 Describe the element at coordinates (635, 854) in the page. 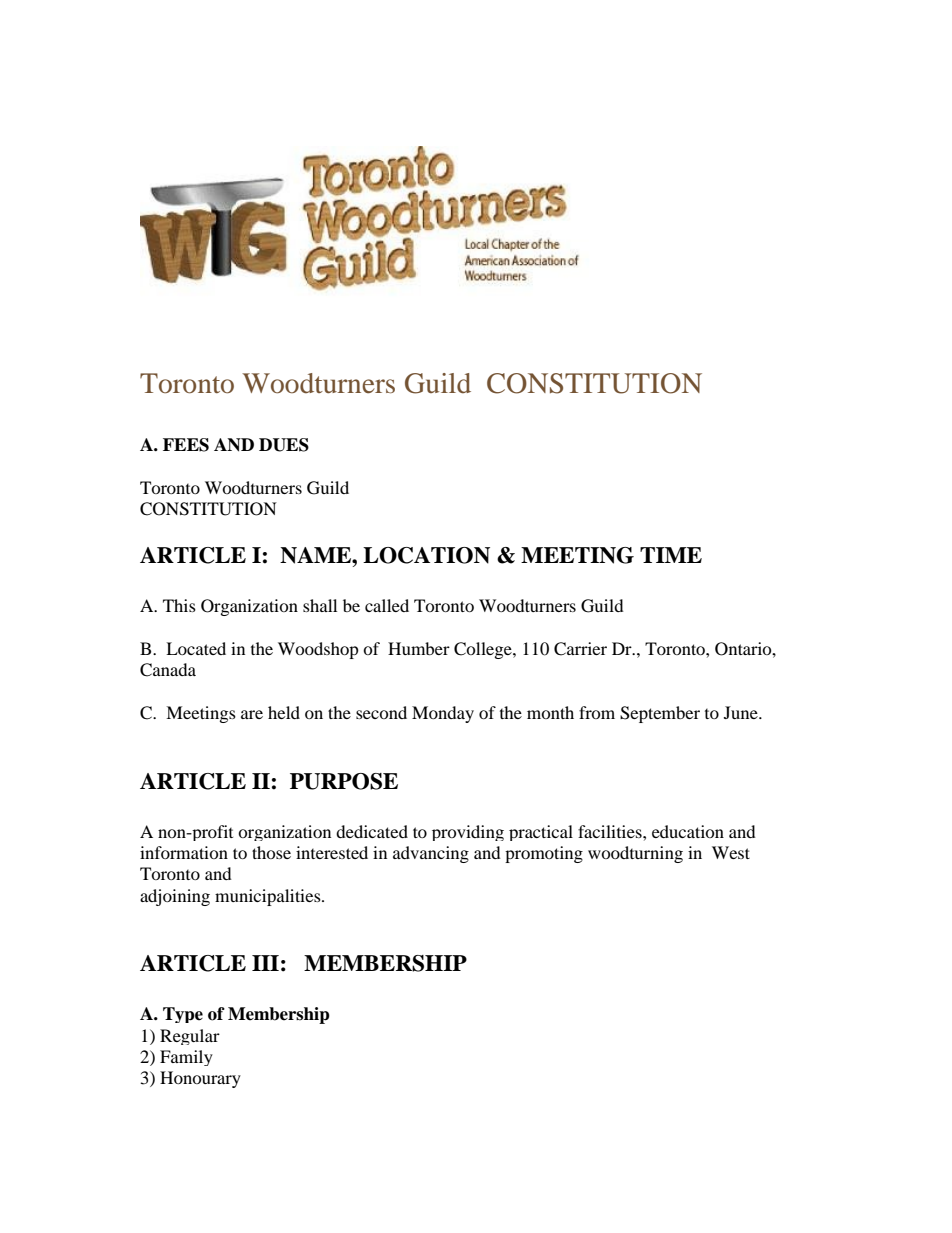

I see `woodturning` at that location.
